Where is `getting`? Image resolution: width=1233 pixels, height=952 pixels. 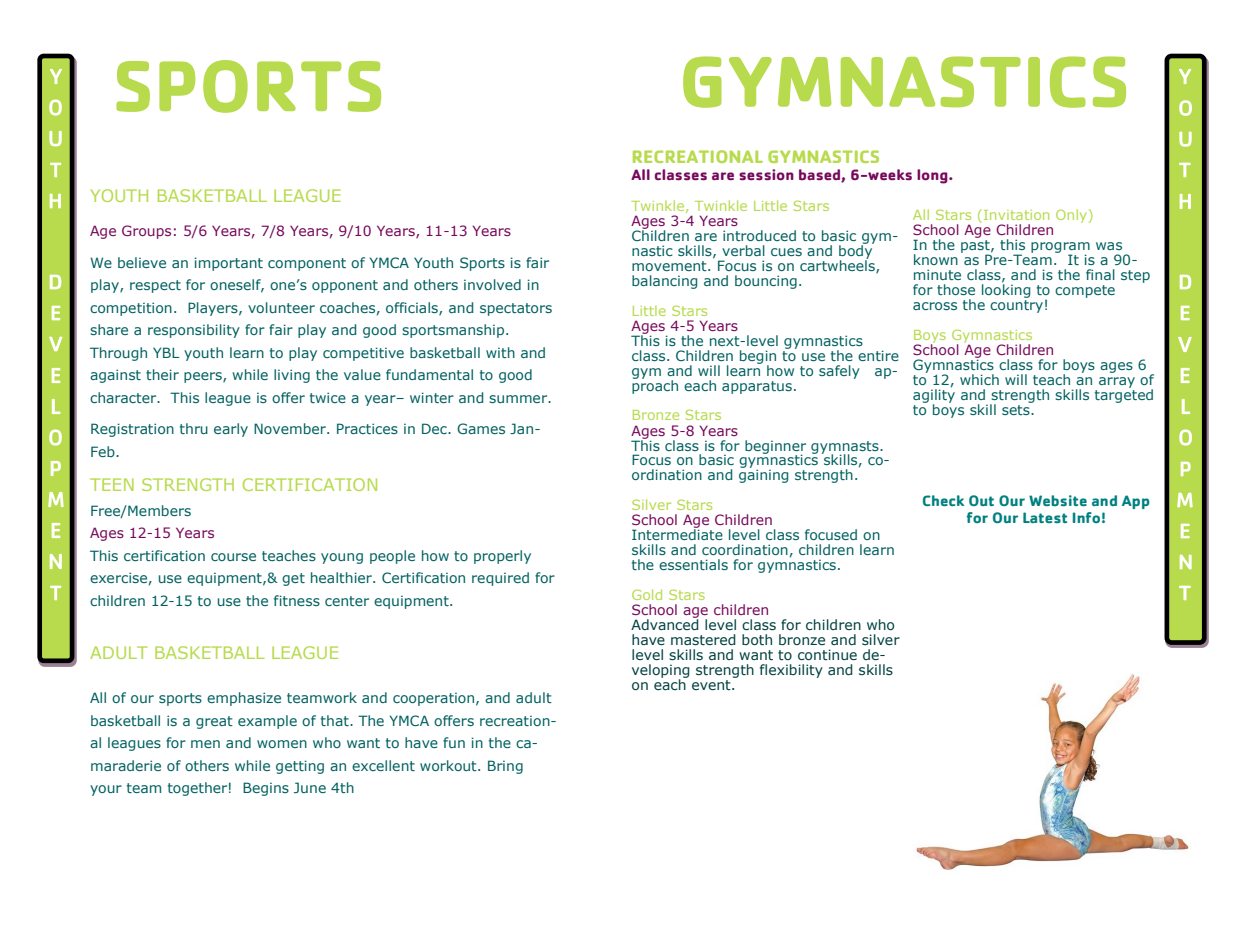
getting is located at coordinates (300, 767).
